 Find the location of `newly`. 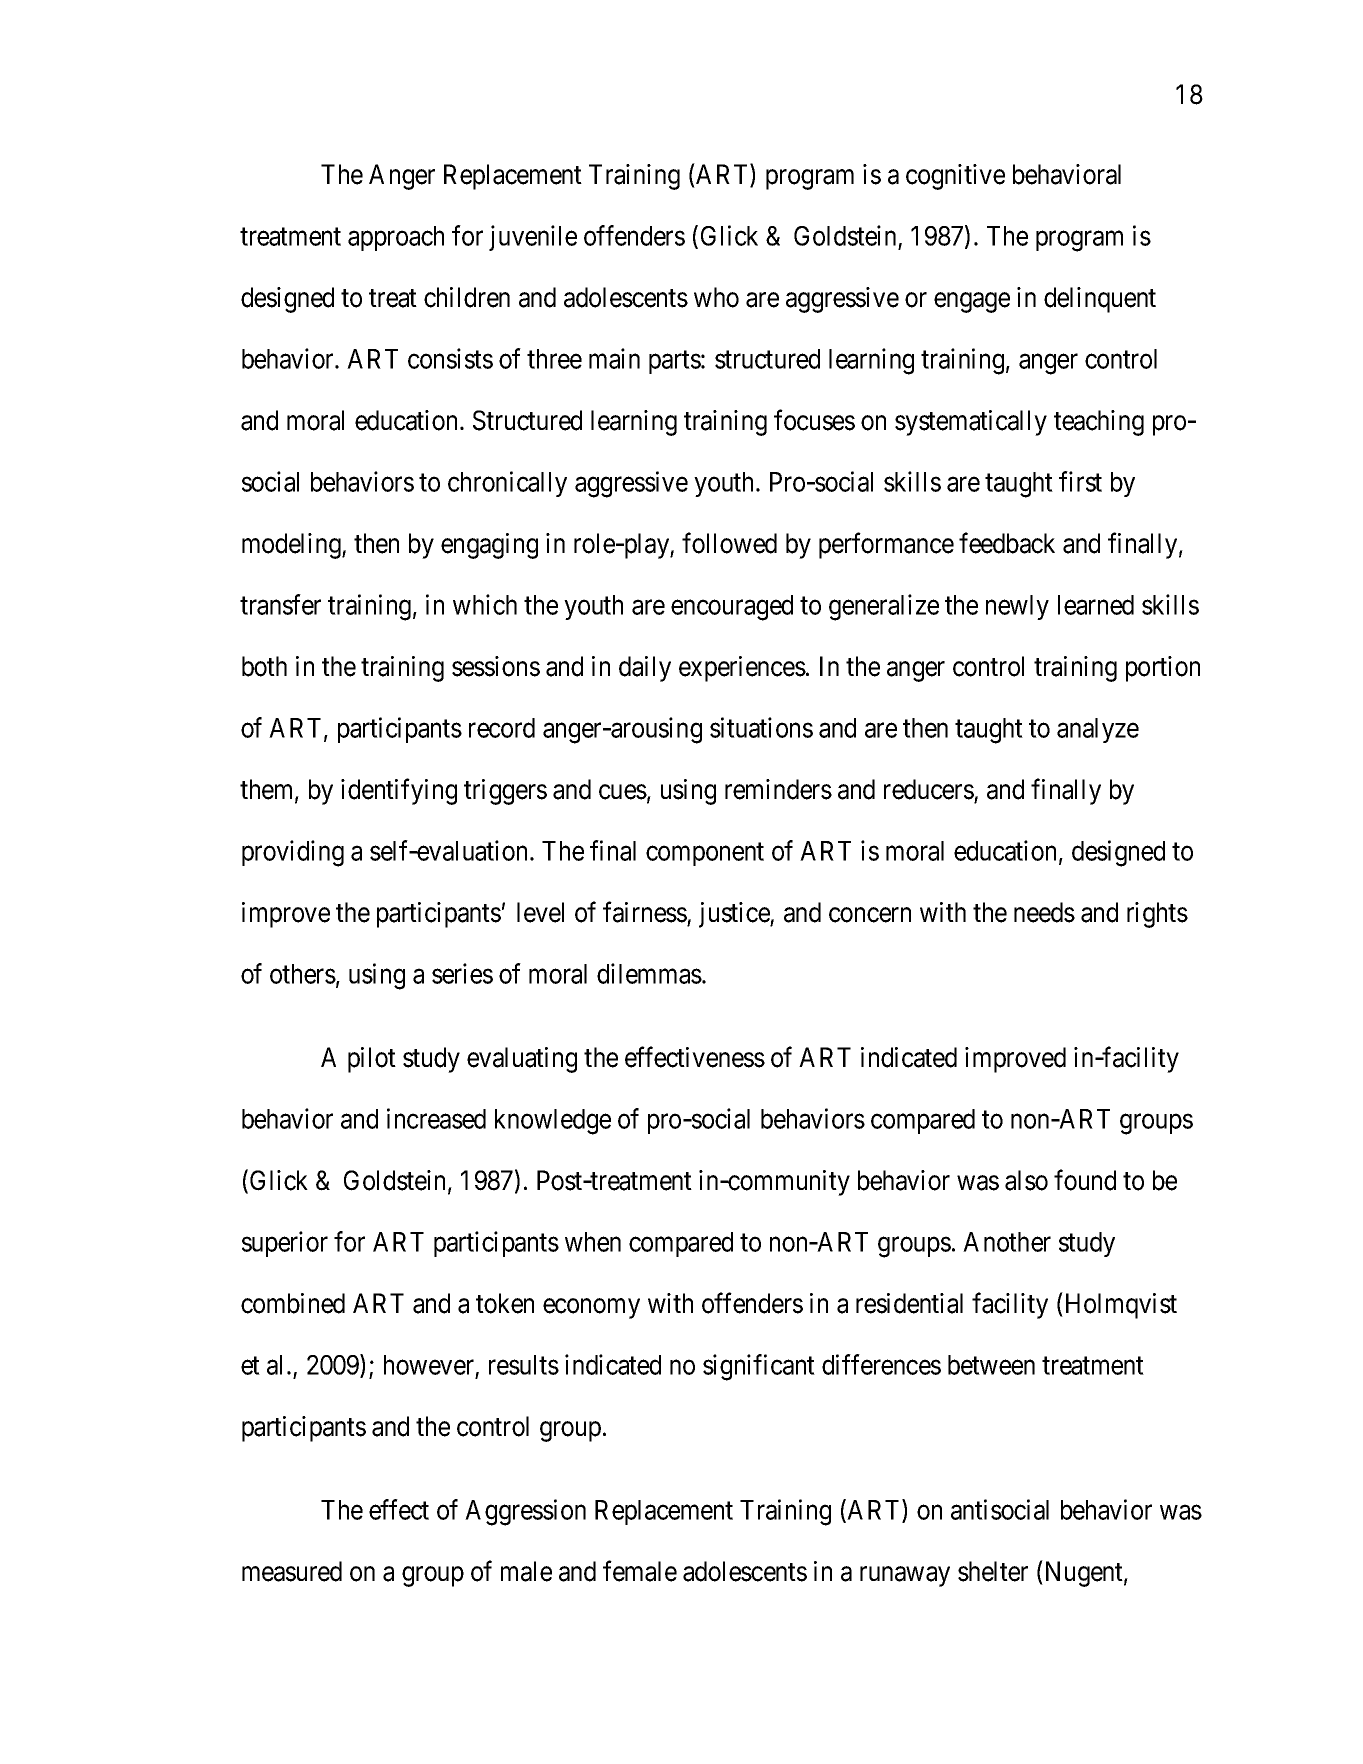

newly is located at coordinates (1017, 607).
